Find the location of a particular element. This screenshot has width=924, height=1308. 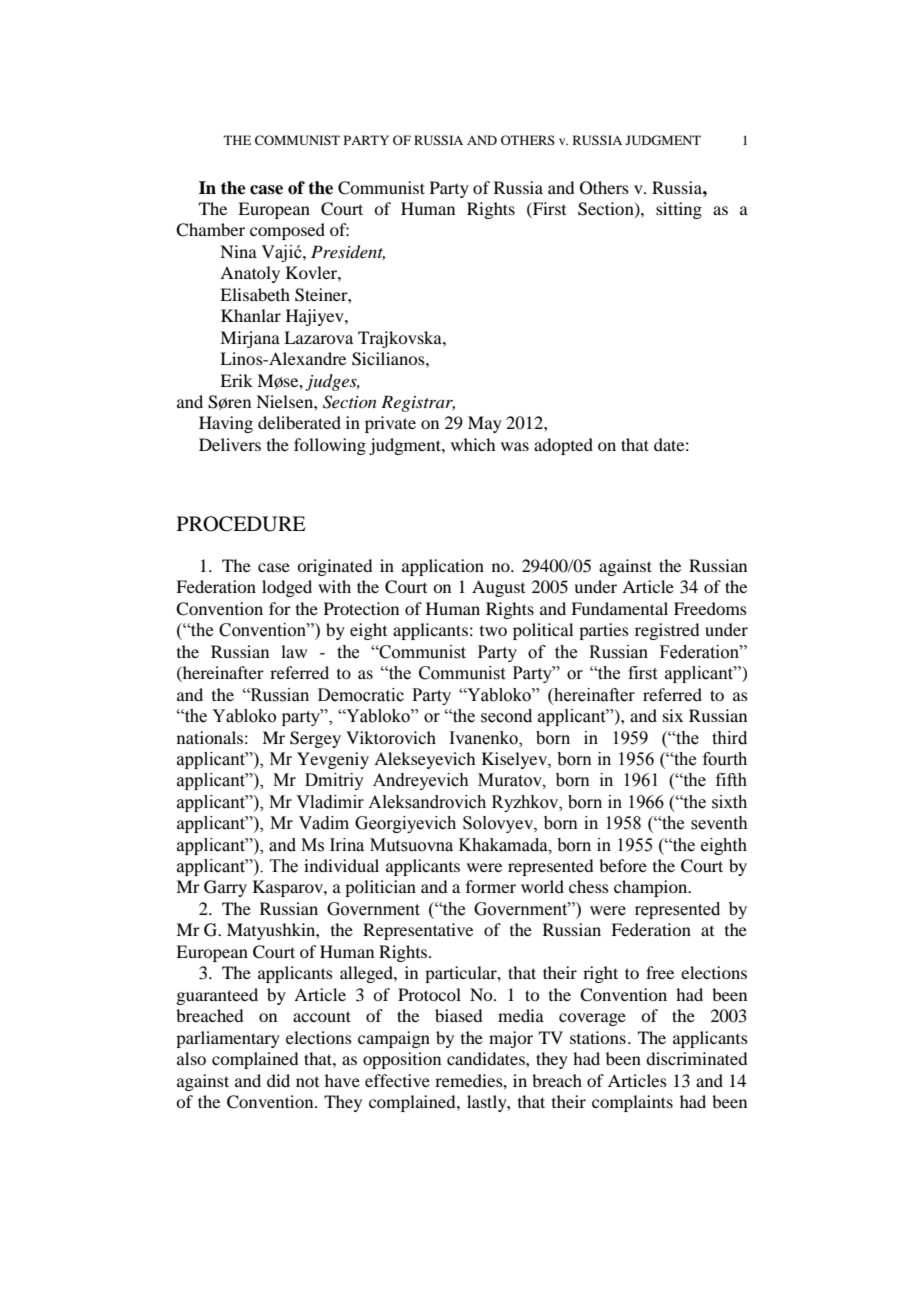

composed is located at coordinates (287, 231).
